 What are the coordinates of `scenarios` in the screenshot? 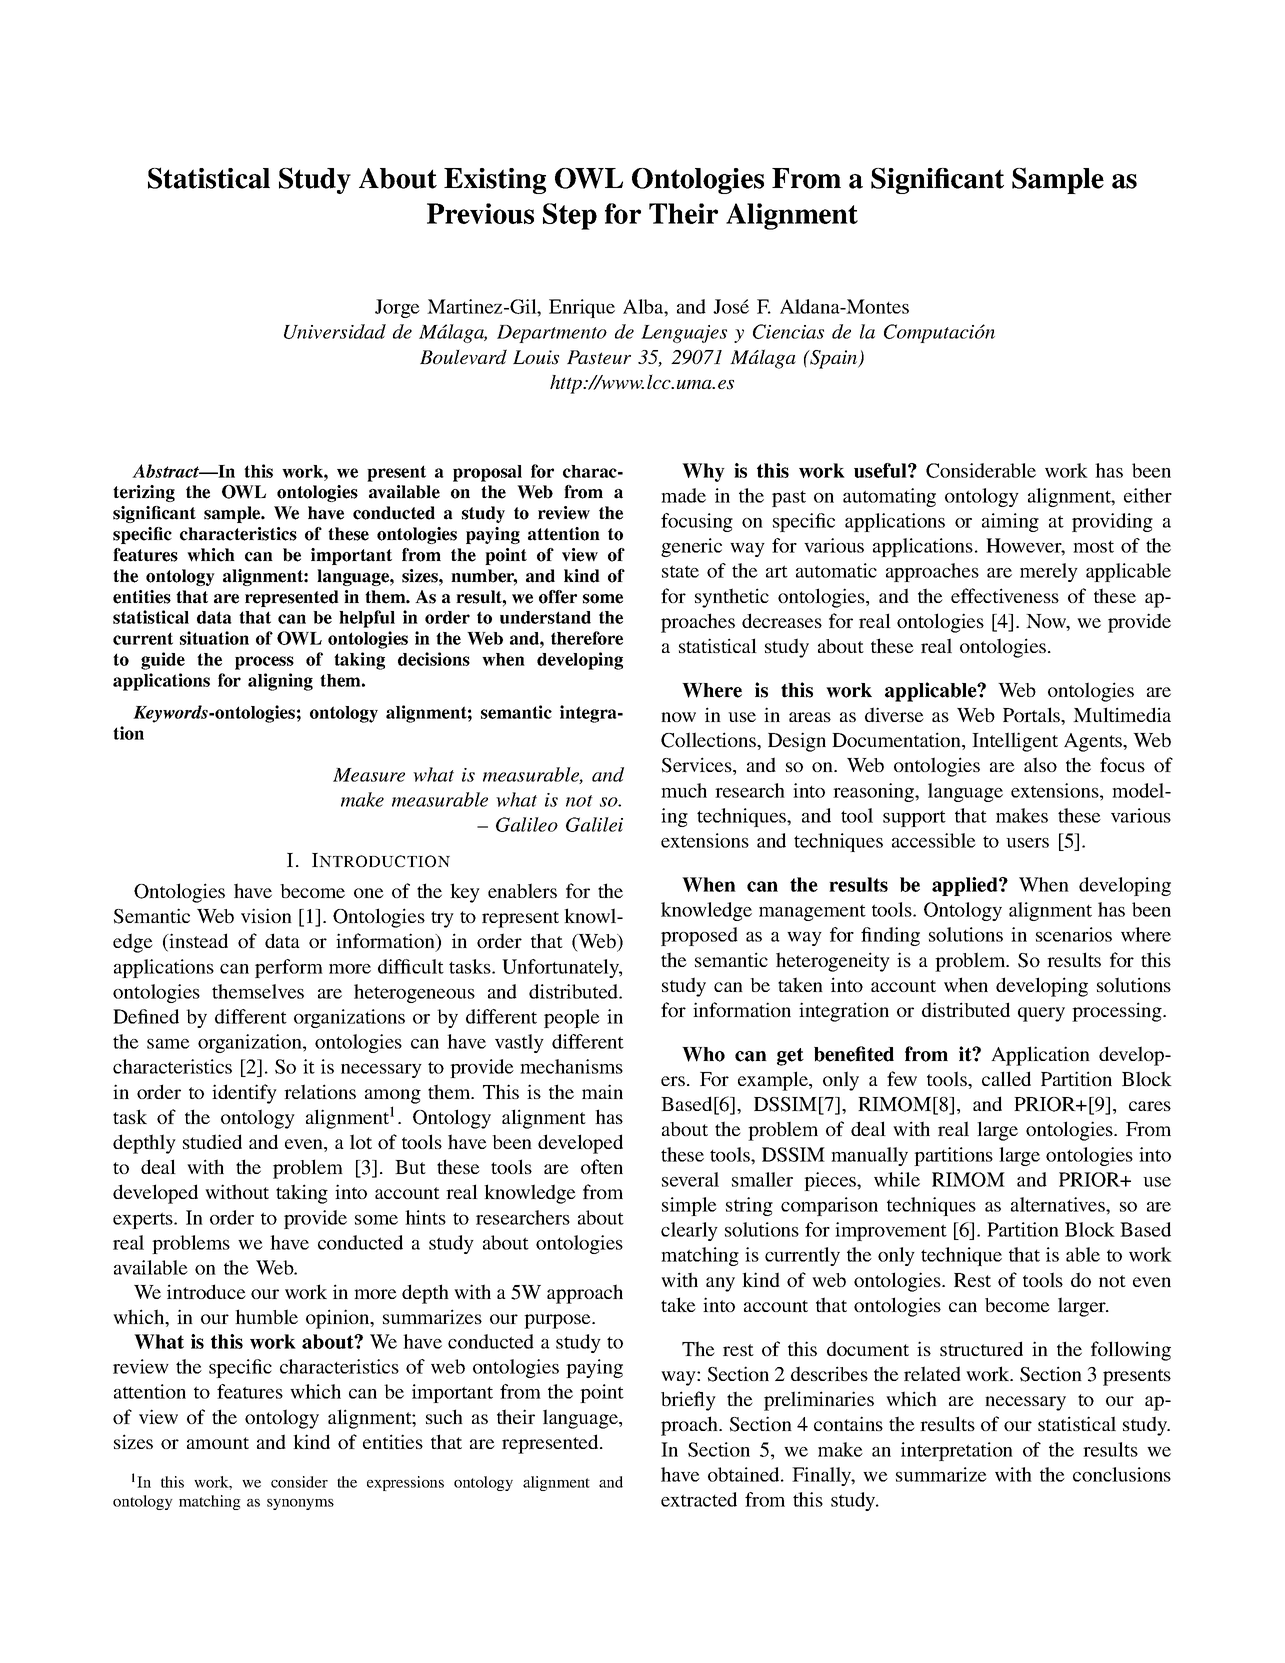 It's located at (1074, 934).
